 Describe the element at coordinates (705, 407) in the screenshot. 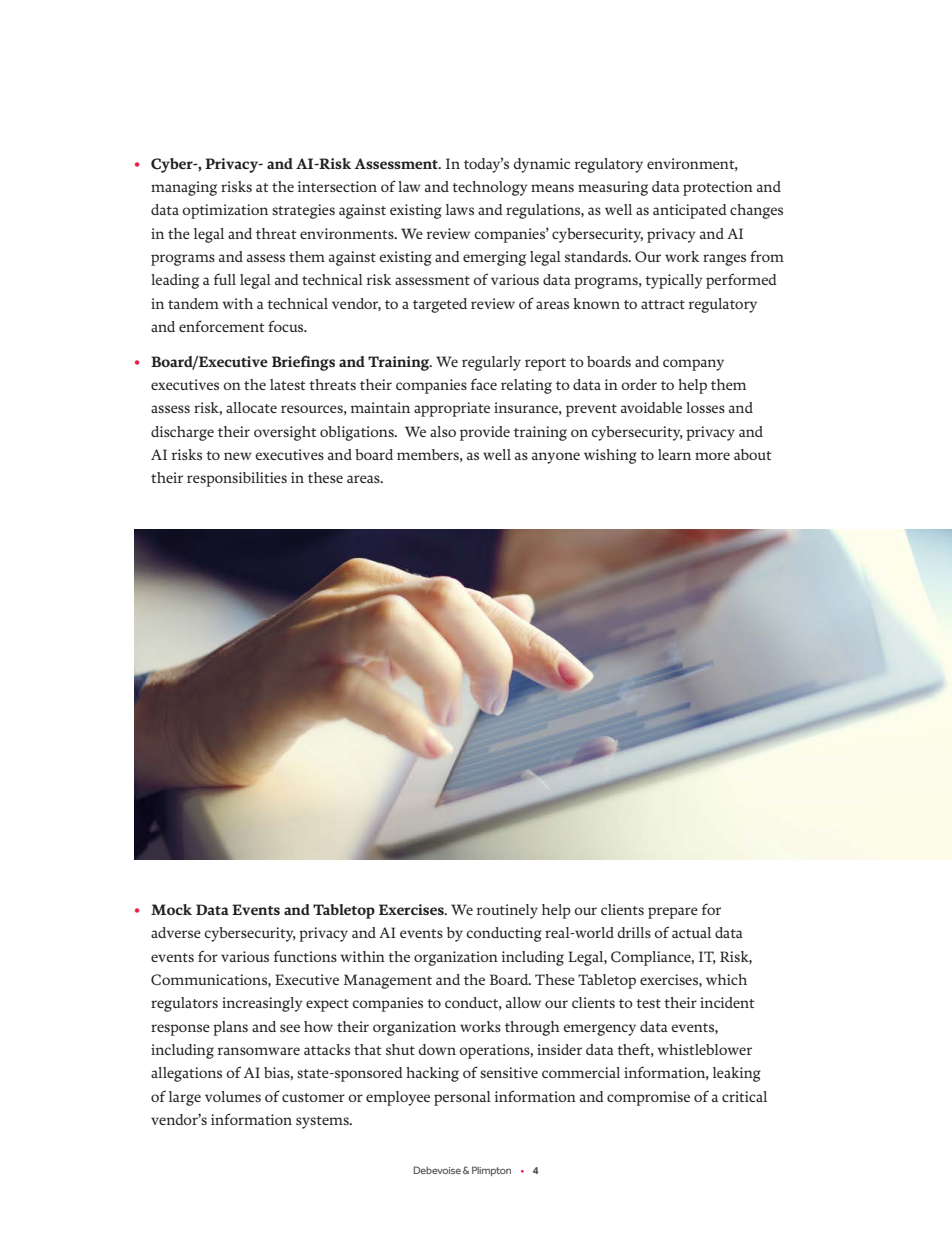

I see `losses` at that location.
